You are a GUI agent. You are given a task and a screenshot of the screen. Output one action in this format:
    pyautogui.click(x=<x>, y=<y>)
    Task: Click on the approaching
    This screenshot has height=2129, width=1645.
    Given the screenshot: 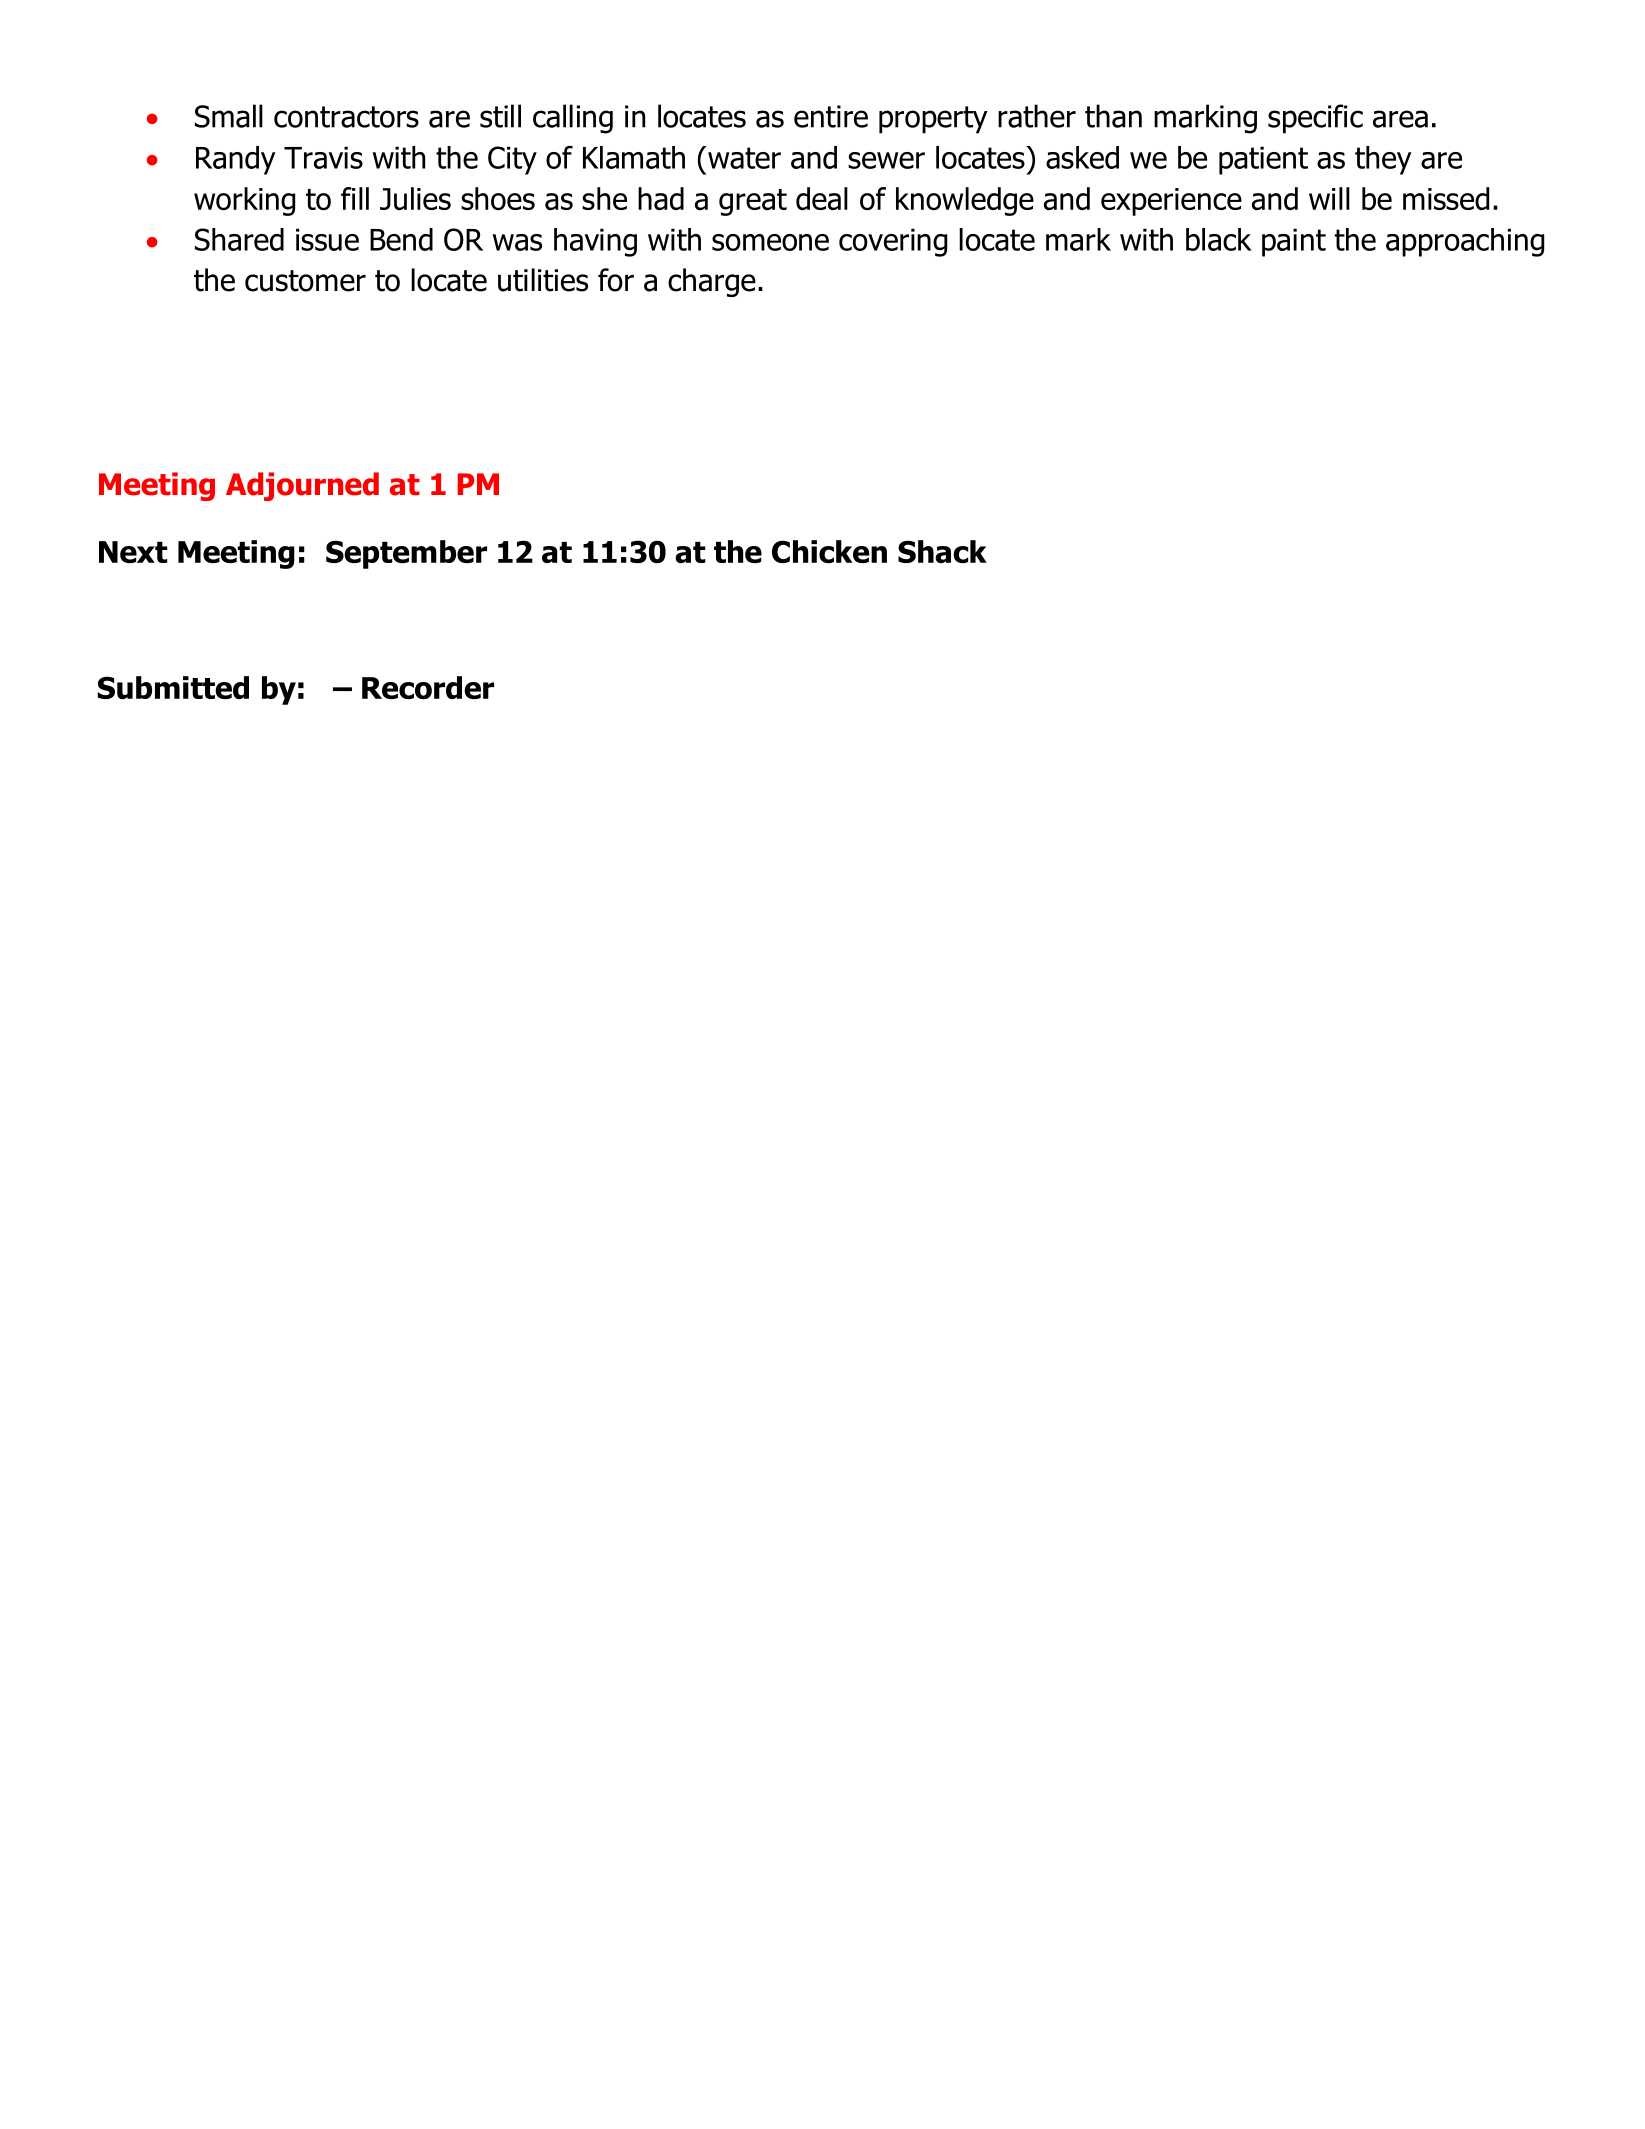 What is the action you would take?
    pyautogui.click(x=1465, y=242)
